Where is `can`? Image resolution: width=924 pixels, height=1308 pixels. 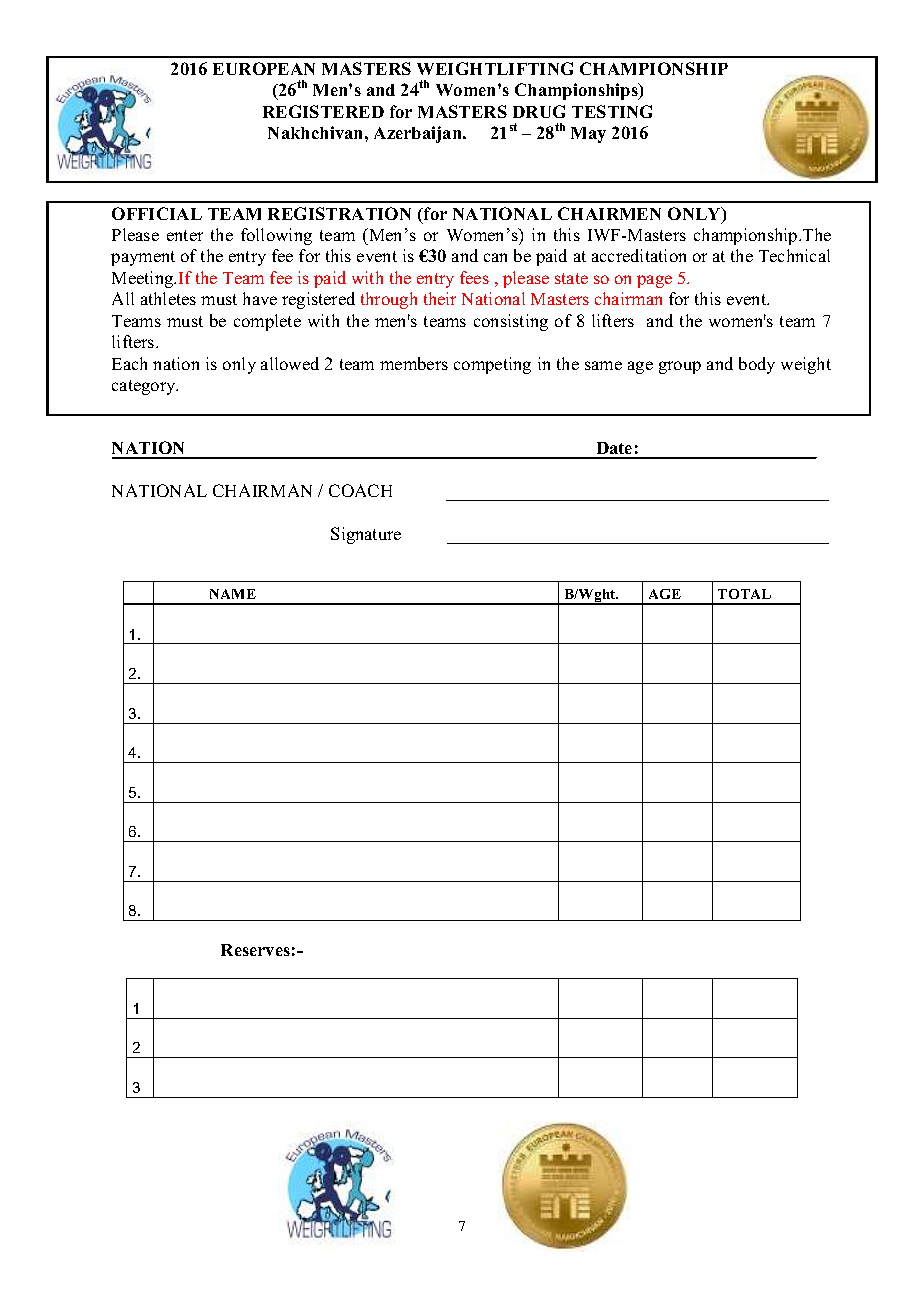 can is located at coordinates (495, 257).
